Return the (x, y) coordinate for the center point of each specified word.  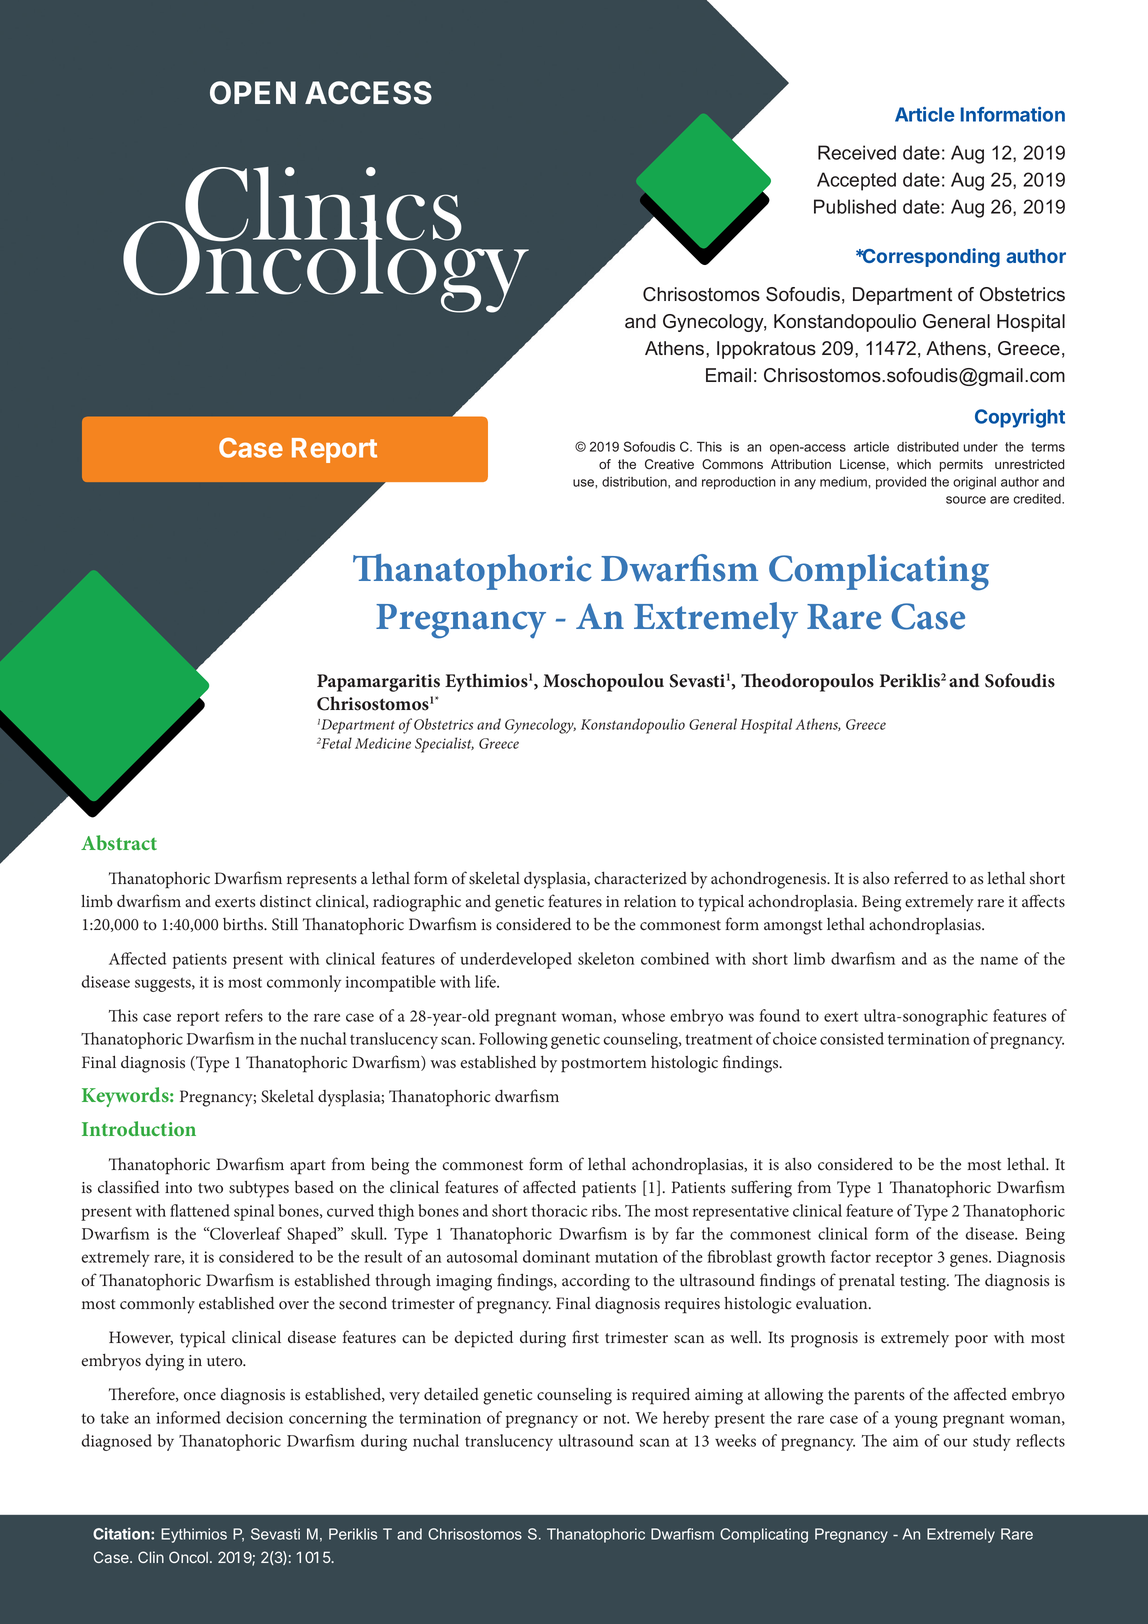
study (992, 1442)
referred (921, 878)
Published (855, 206)
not (616, 1418)
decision (254, 1417)
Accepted (856, 181)
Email (728, 375)
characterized (640, 878)
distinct (285, 901)
